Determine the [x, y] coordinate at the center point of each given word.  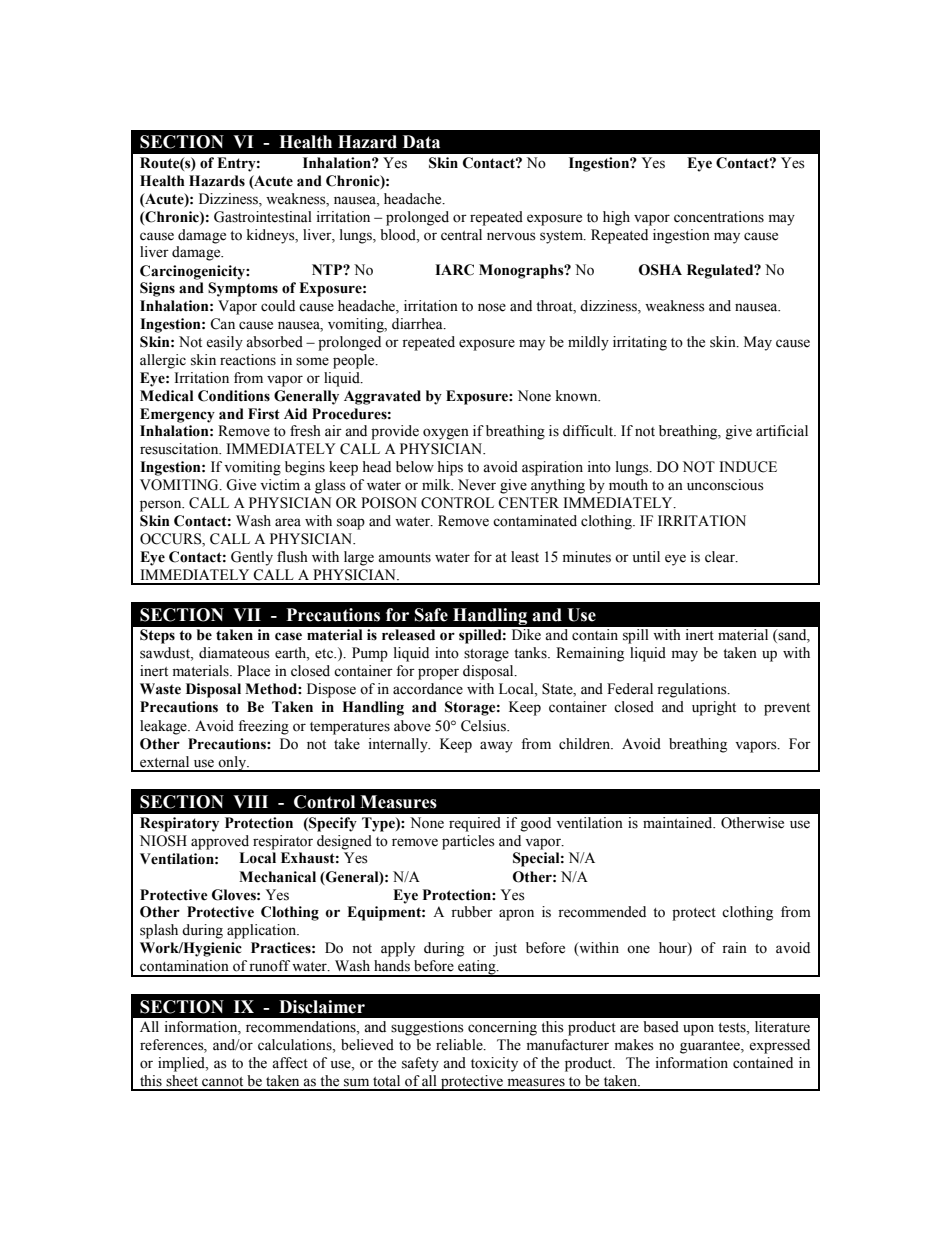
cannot [222, 1082]
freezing [263, 727]
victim [280, 485]
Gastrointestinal [263, 217]
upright [714, 708]
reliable [460, 1045]
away [496, 747]
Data [421, 142]
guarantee [711, 1047]
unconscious [725, 485]
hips [450, 468]
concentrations [719, 217]
